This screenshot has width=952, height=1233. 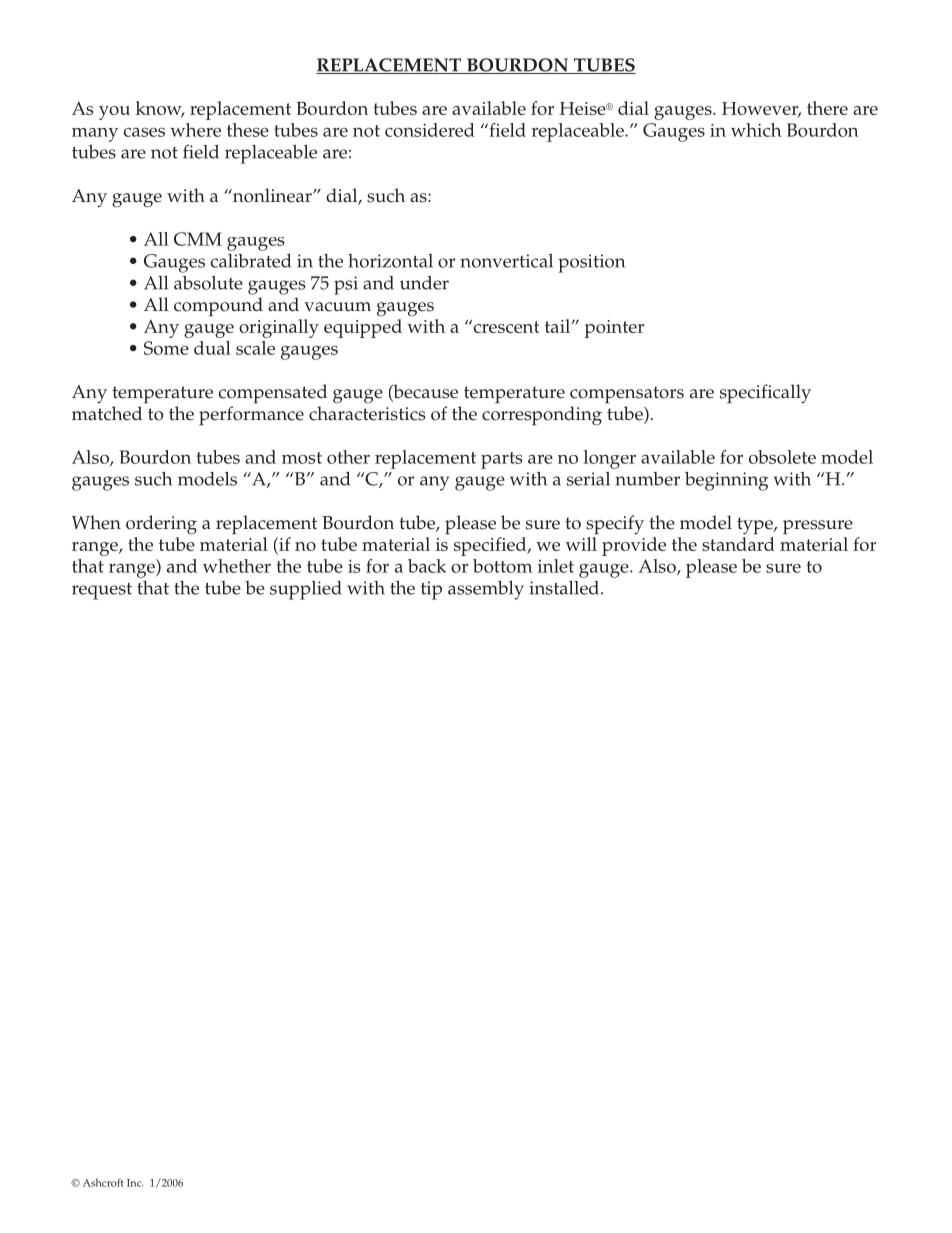 What do you see at coordinates (135, 1183) in the screenshot?
I see `Inc` at bounding box center [135, 1183].
